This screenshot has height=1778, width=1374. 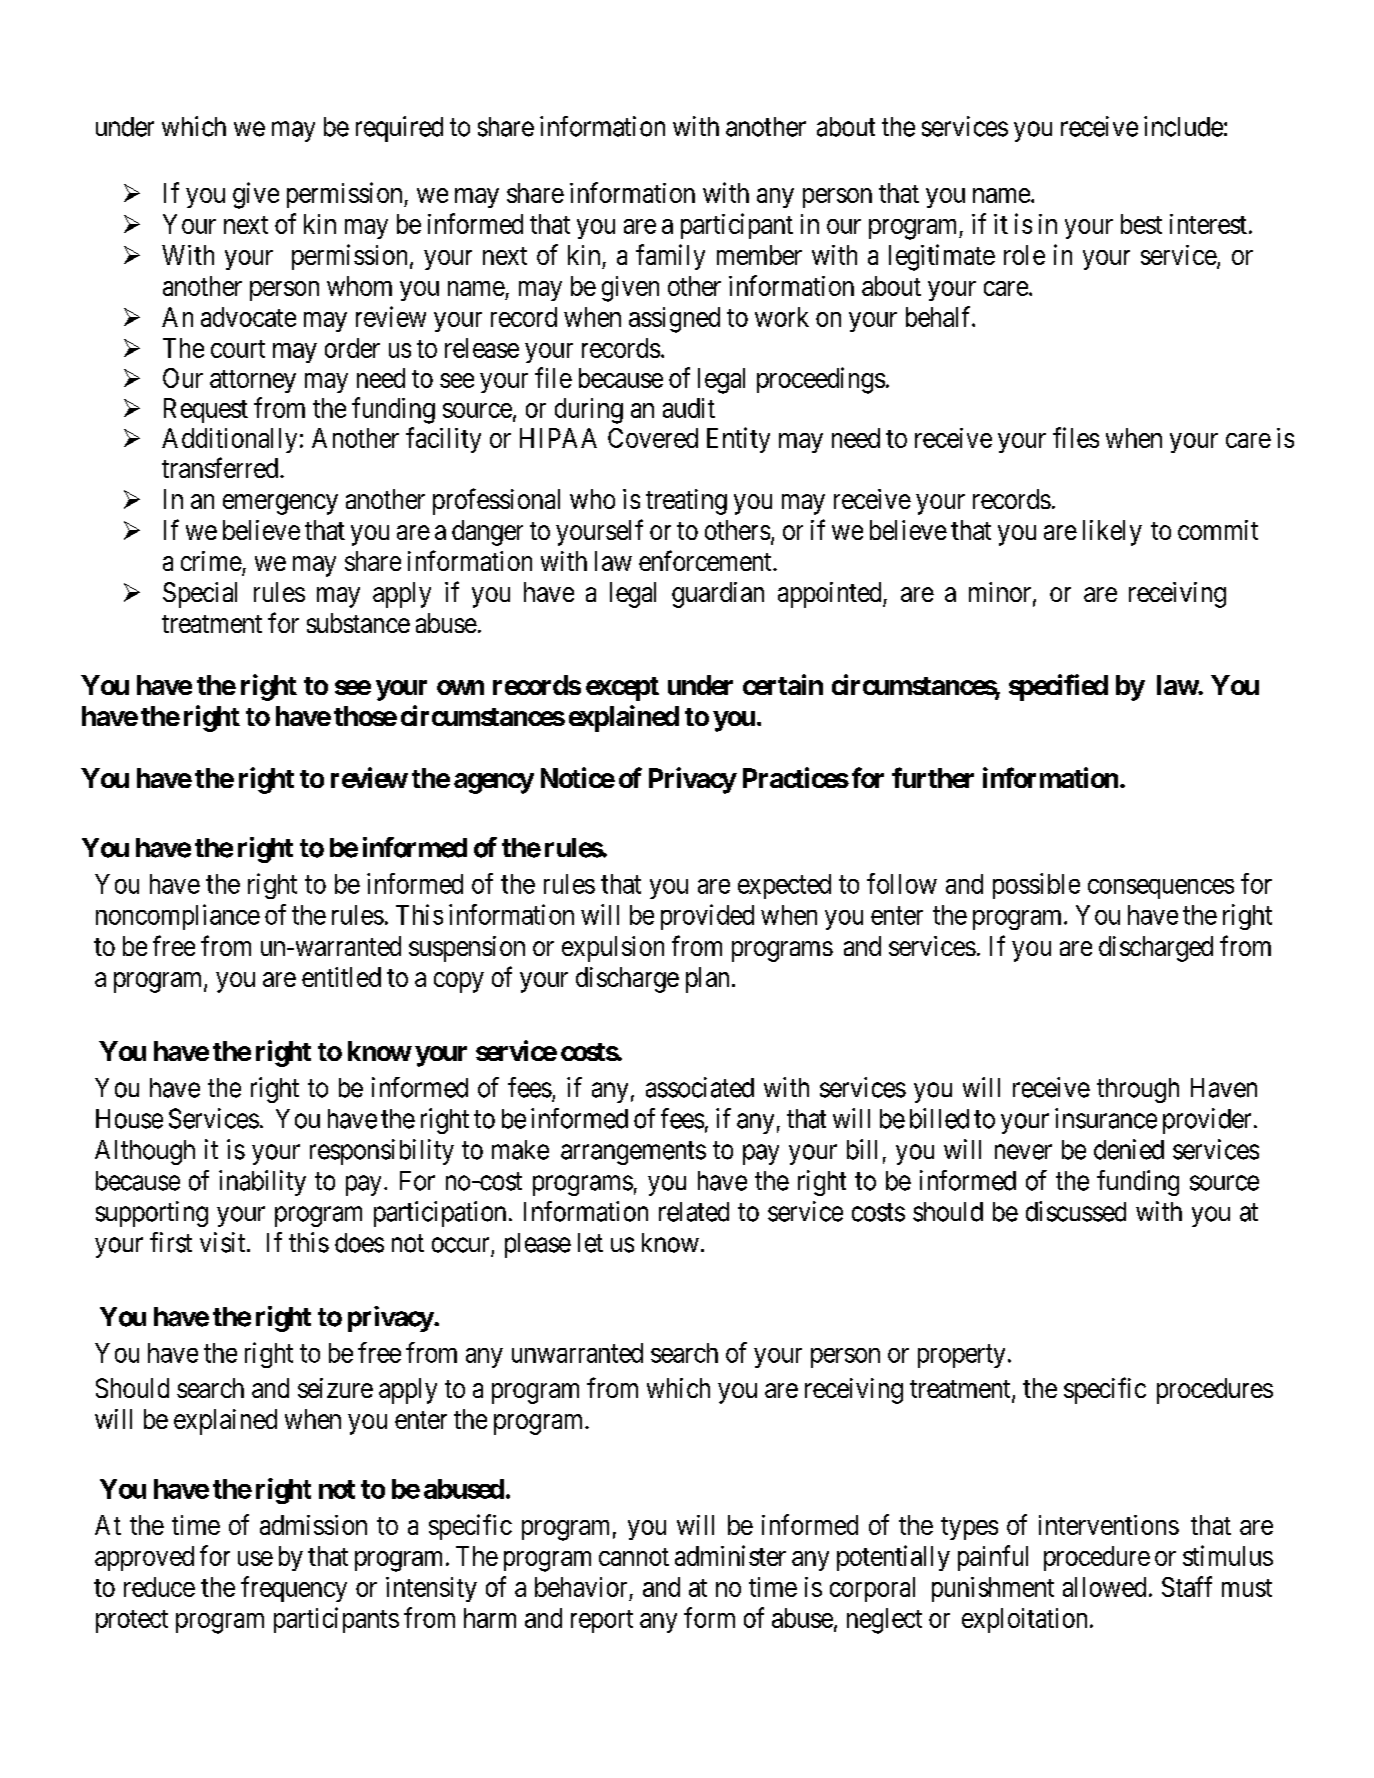 What do you see at coordinates (399, 129) in the screenshot?
I see `required` at bounding box center [399, 129].
